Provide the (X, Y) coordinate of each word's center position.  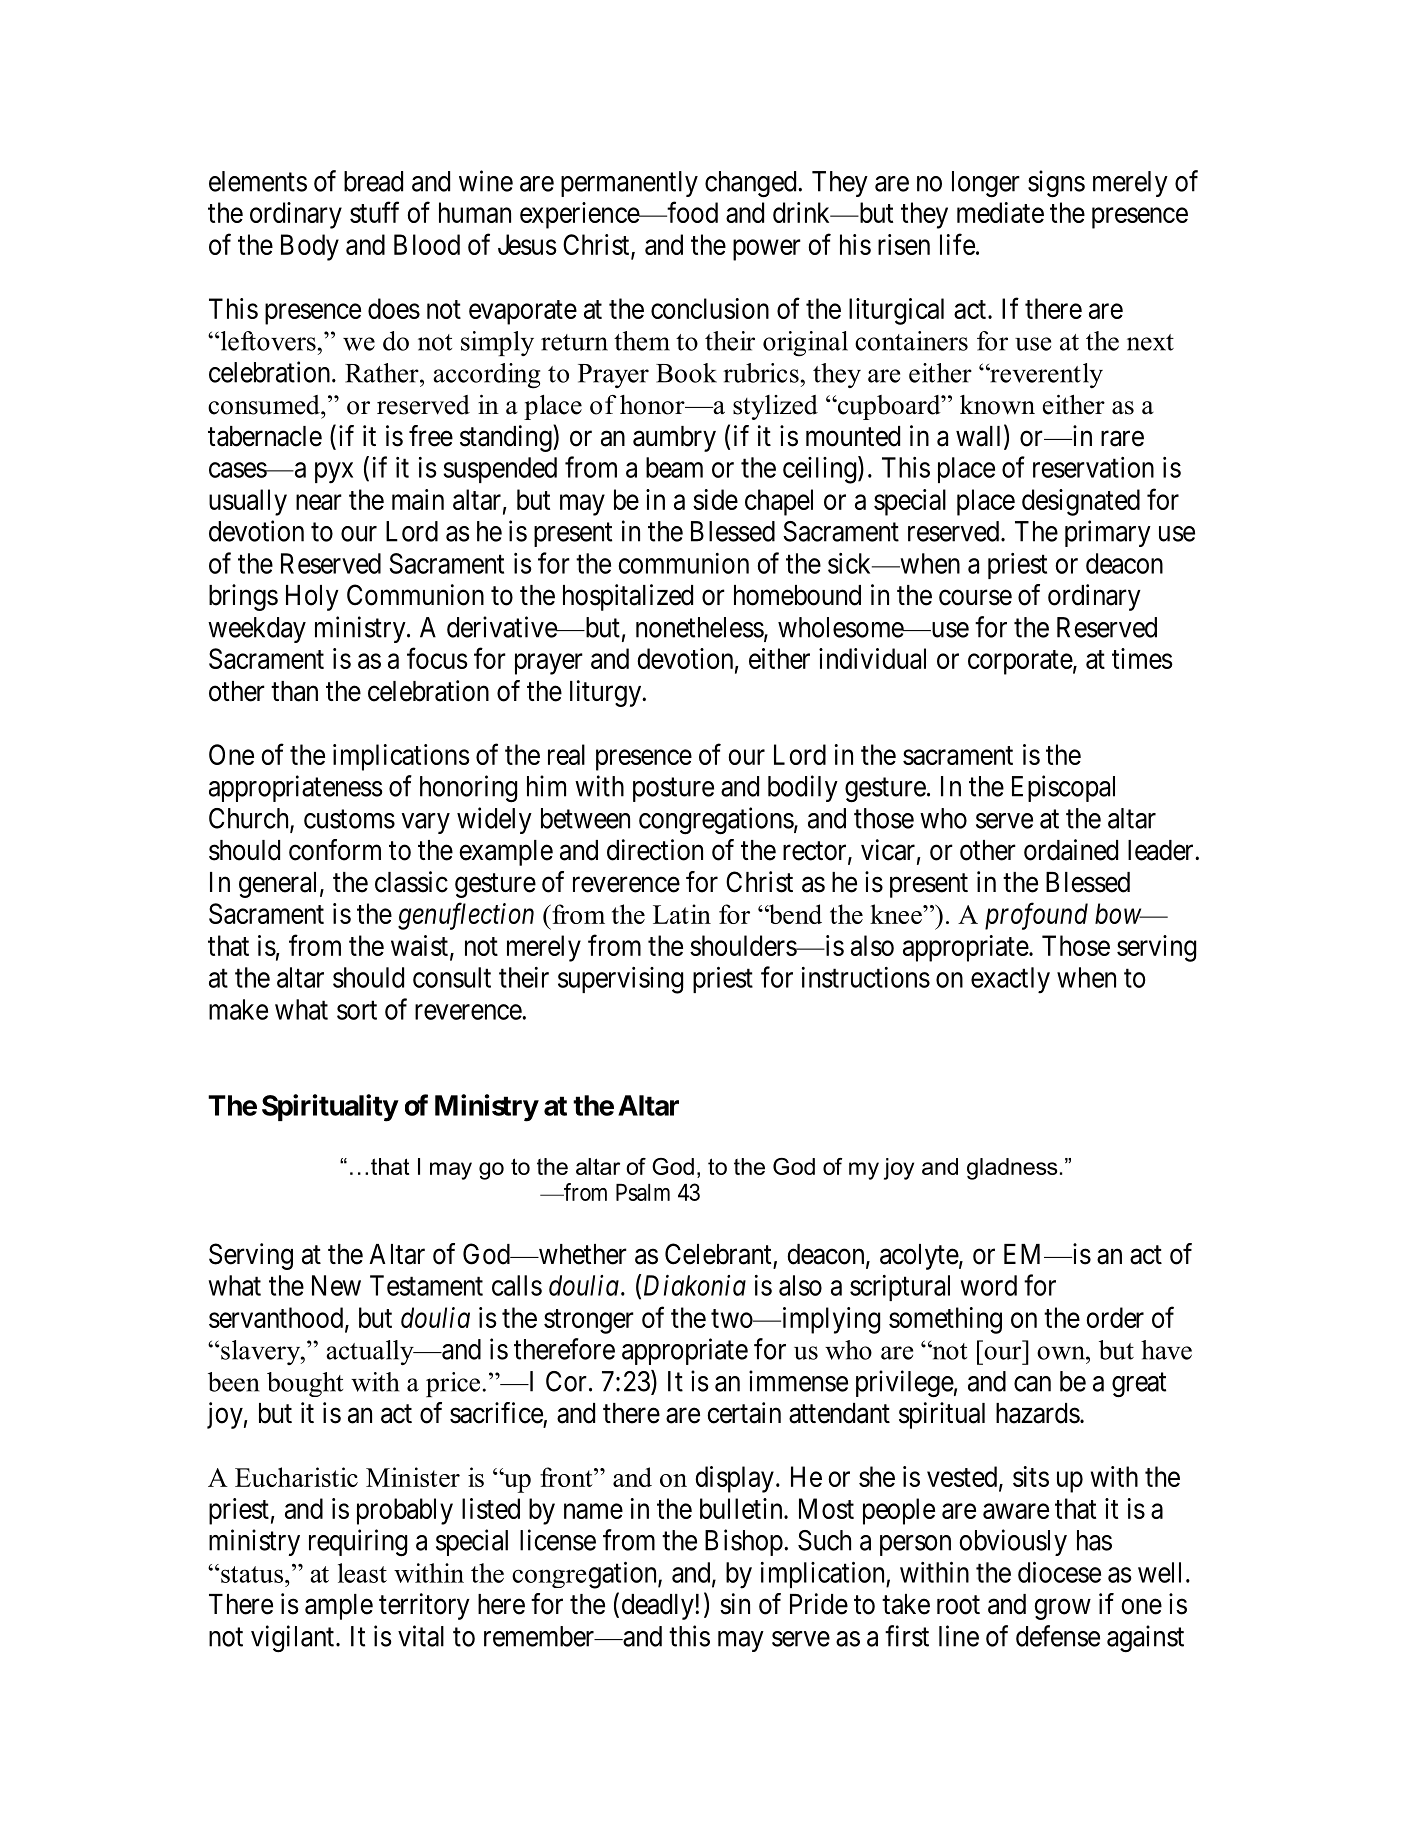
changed (752, 184)
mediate (1000, 212)
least (362, 1573)
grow (1062, 1609)
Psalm (643, 1192)
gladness (1012, 1169)
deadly (659, 1607)
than (294, 691)
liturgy (607, 693)
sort (357, 1010)
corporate (1020, 662)
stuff (374, 212)
